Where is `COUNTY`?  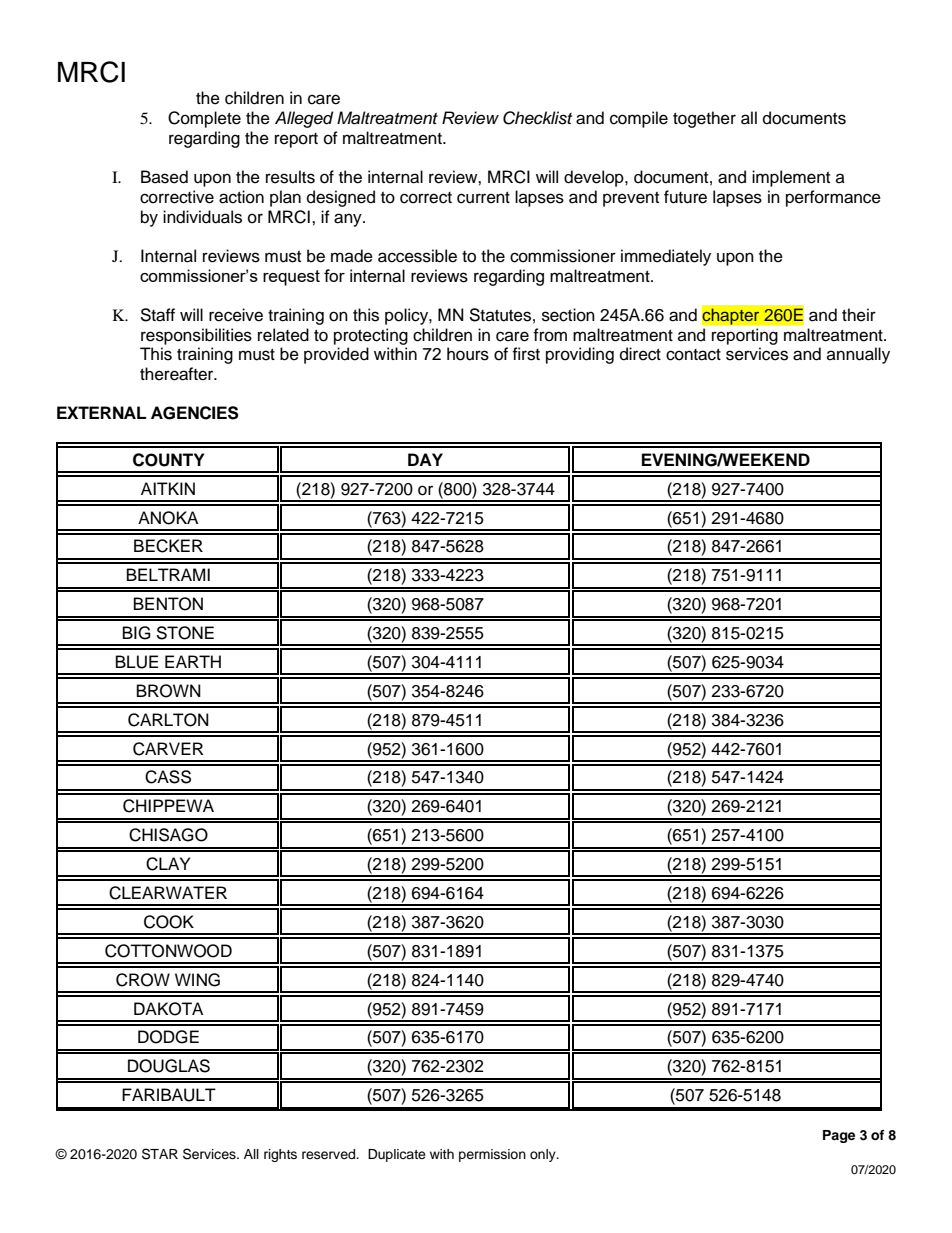 COUNTY is located at coordinates (169, 460).
